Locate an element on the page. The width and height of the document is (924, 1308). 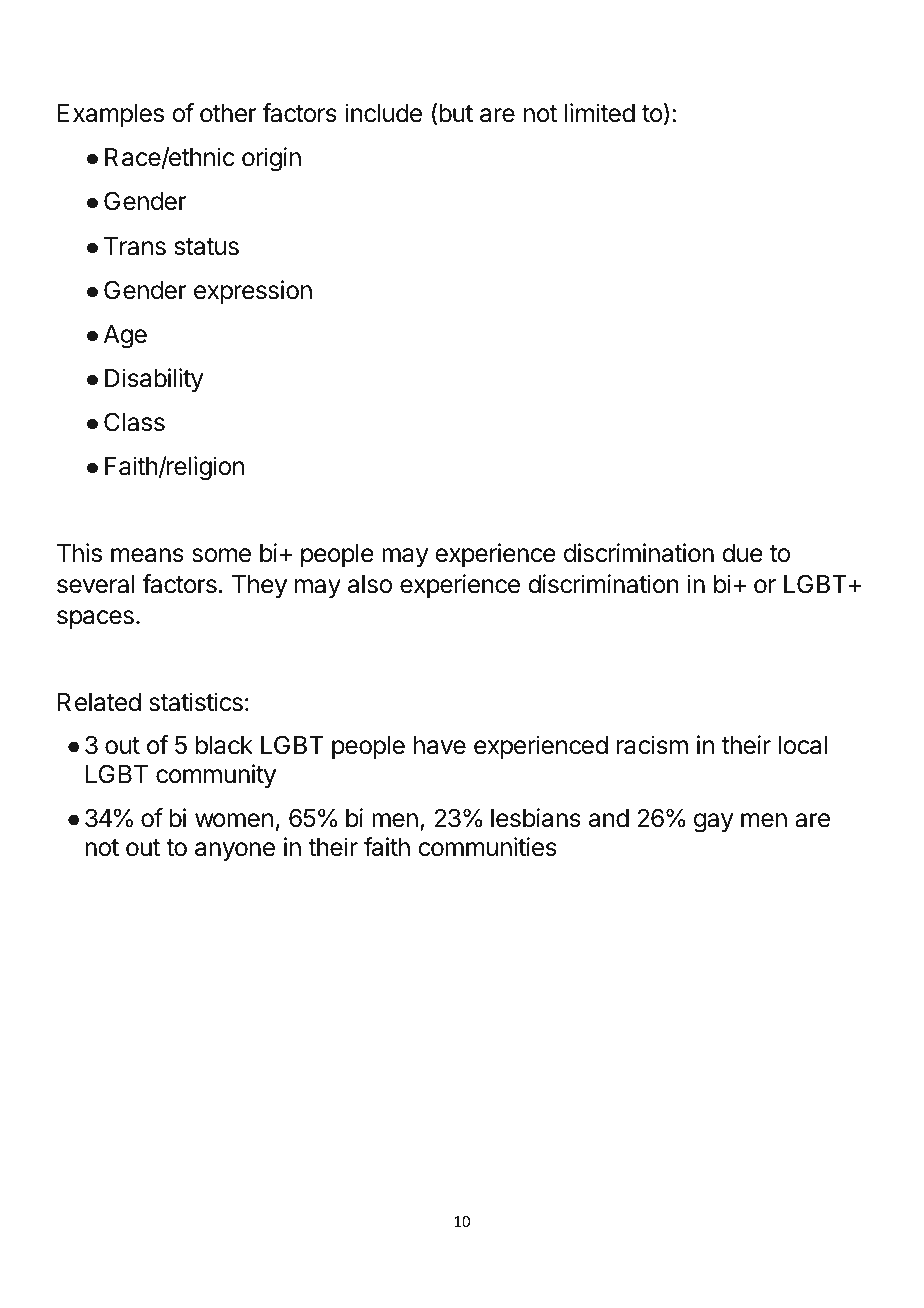
gay is located at coordinates (714, 823).
